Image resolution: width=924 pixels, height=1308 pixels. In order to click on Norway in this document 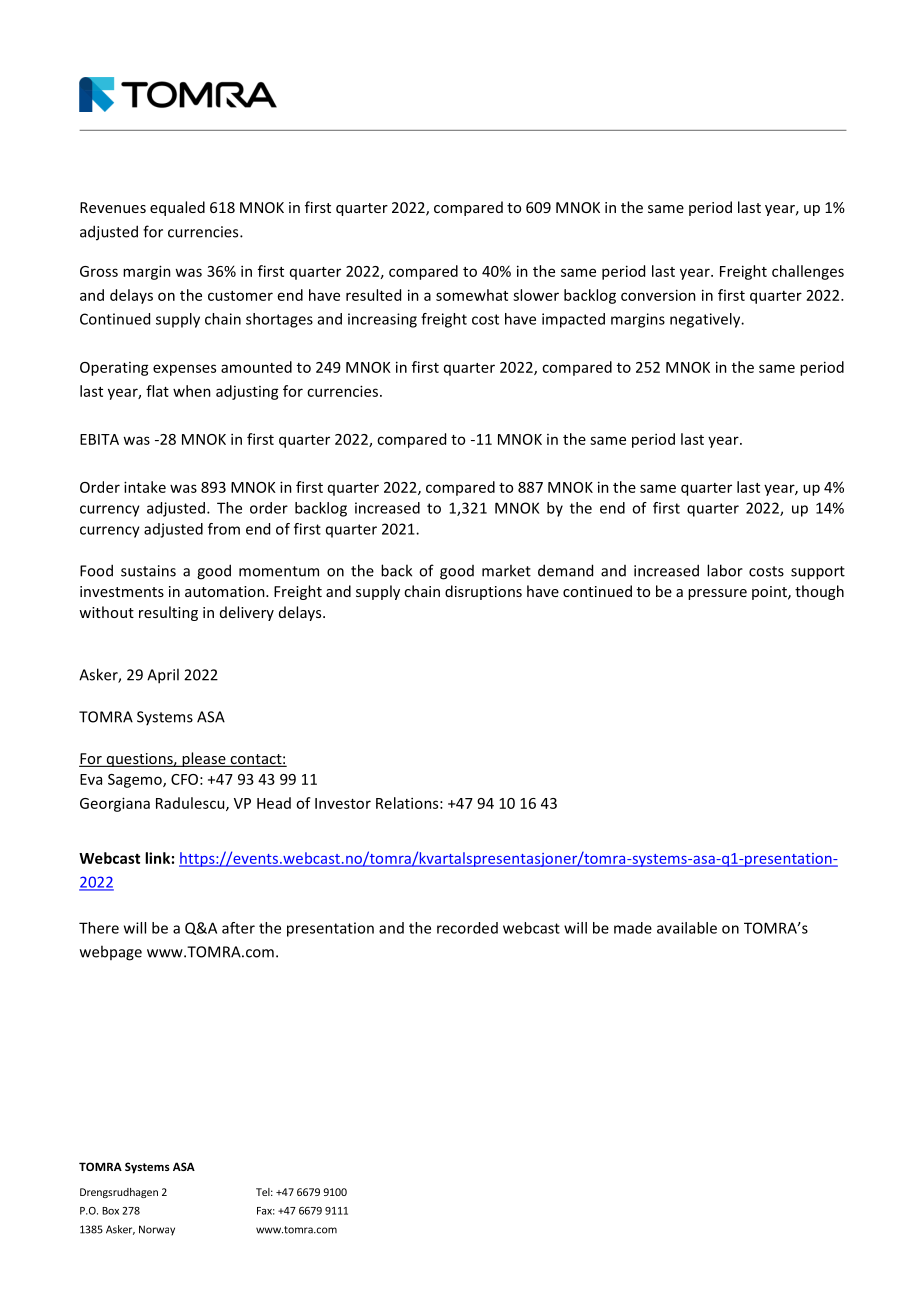, I will do `click(157, 1230)`.
